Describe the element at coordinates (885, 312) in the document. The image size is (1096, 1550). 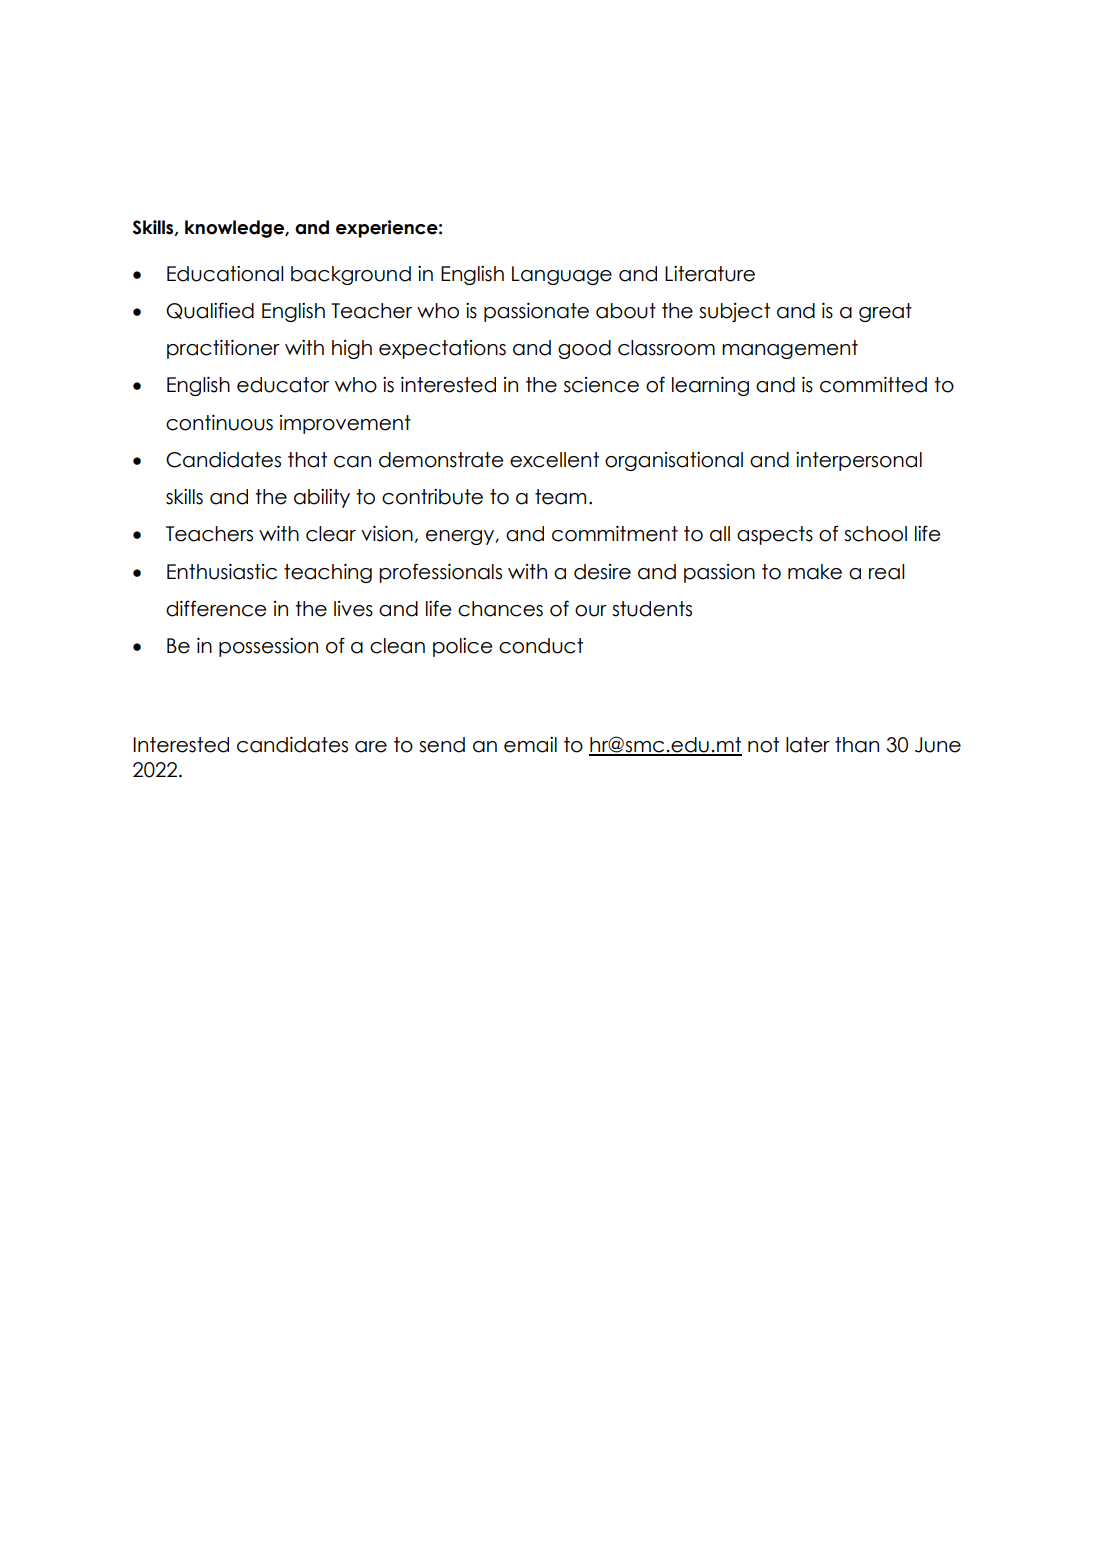
I see `great` at that location.
